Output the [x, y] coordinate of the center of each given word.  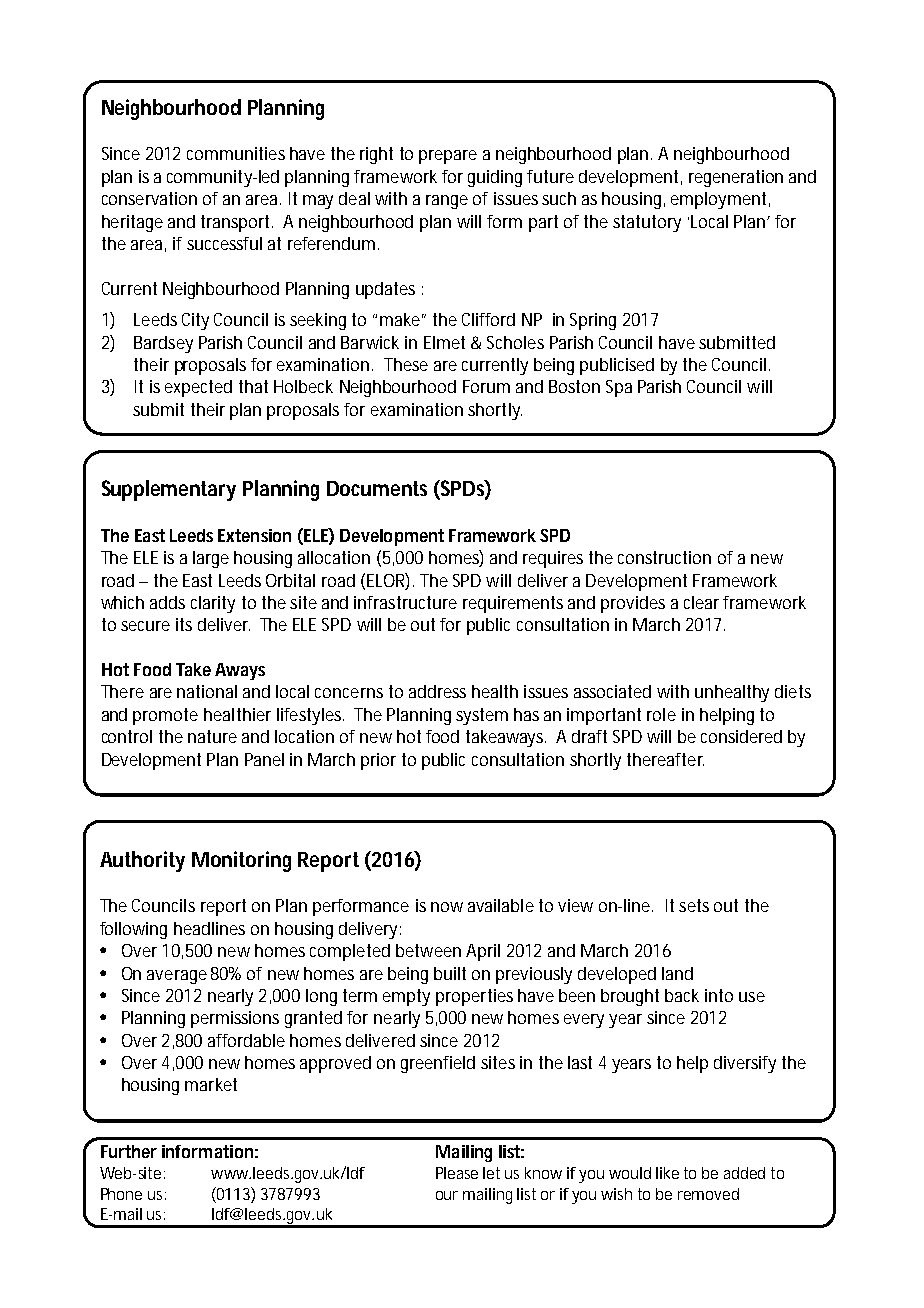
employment [720, 200]
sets [694, 905]
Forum [486, 386]
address [437, 691]
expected [198, 388]
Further [129, 1151]
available [501, 905]
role [661, 714]
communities [236, 153]
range [447, 202]
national [207, 691]
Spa [619, 388]
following [133, 930]
